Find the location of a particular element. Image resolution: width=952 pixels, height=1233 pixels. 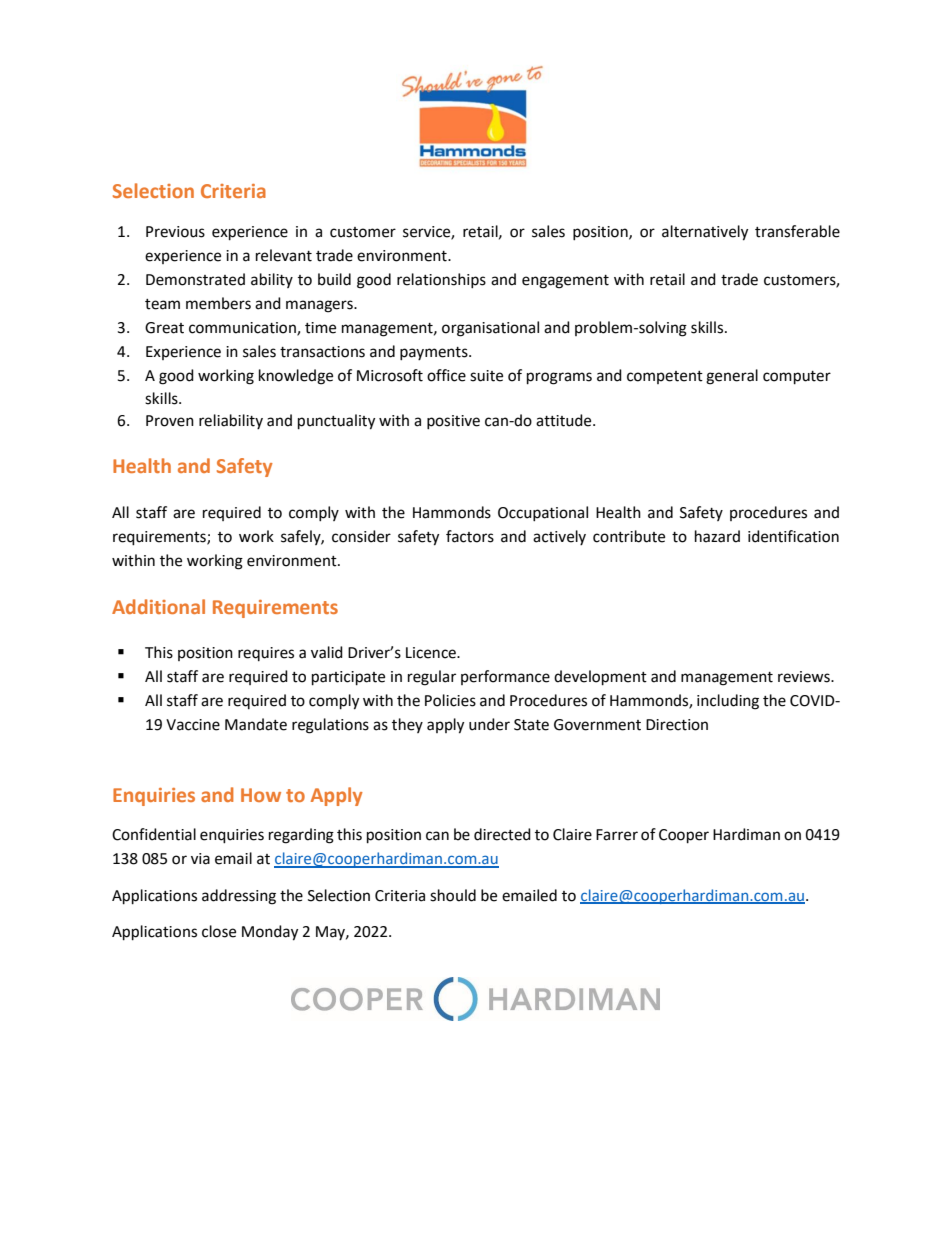

Additional is located at coordinates (158, 606).
